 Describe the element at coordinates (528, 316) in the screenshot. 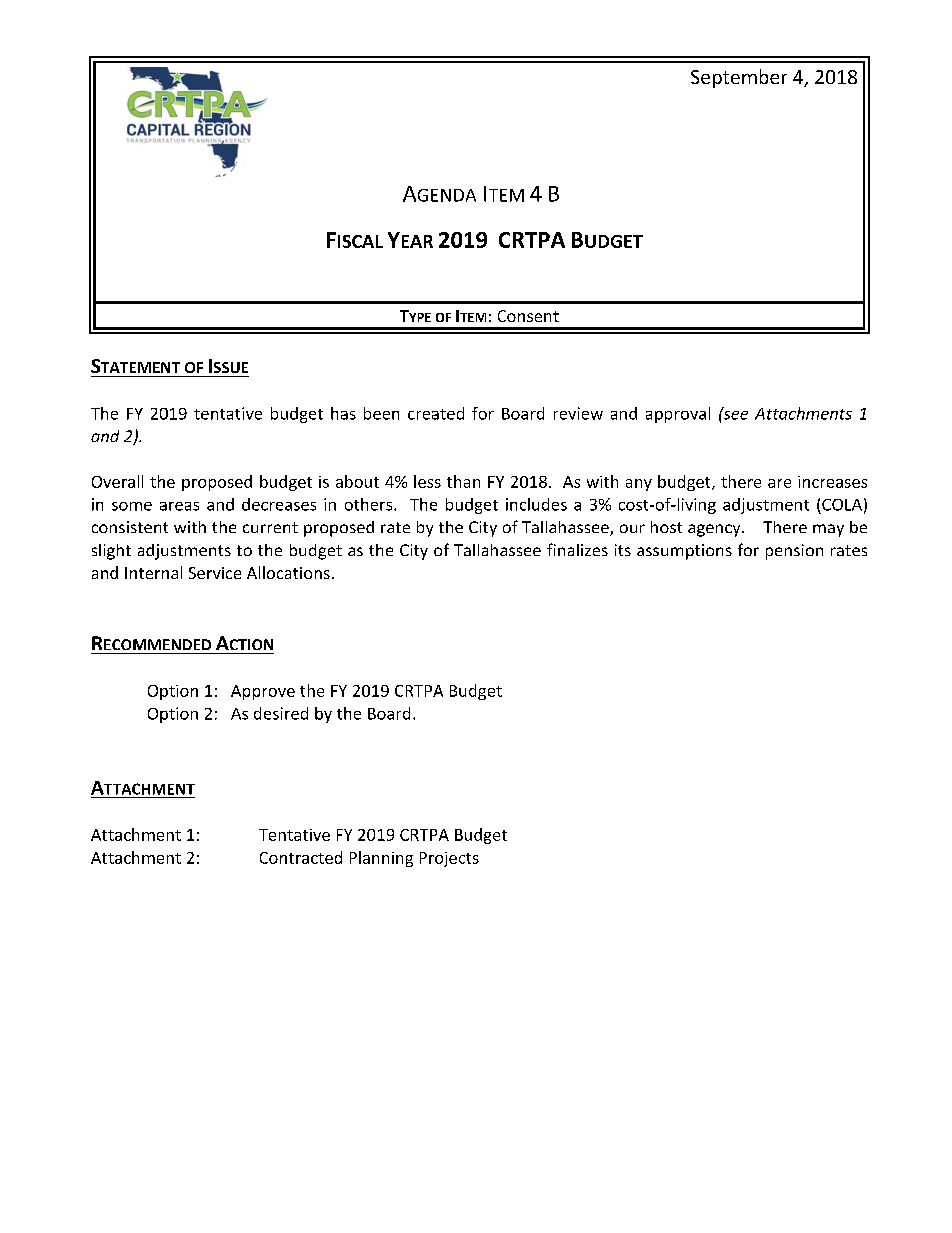

I see `Consent` at that location.
